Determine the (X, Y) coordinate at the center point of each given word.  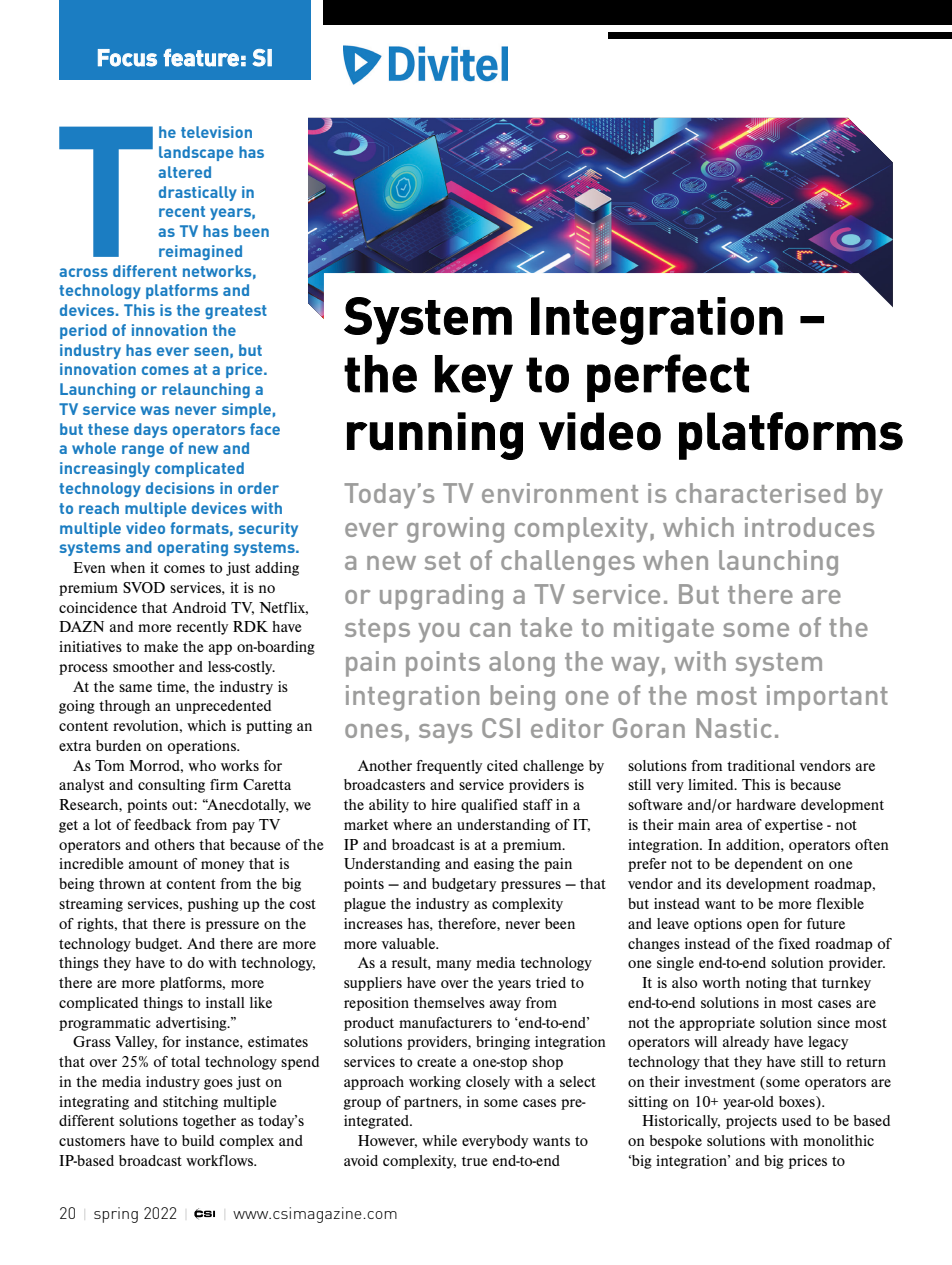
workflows (221, 1160)
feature (201, 58)
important (827, 698)
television (216, 132)
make (161, 646)
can (490, 630)
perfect (668, 378)
